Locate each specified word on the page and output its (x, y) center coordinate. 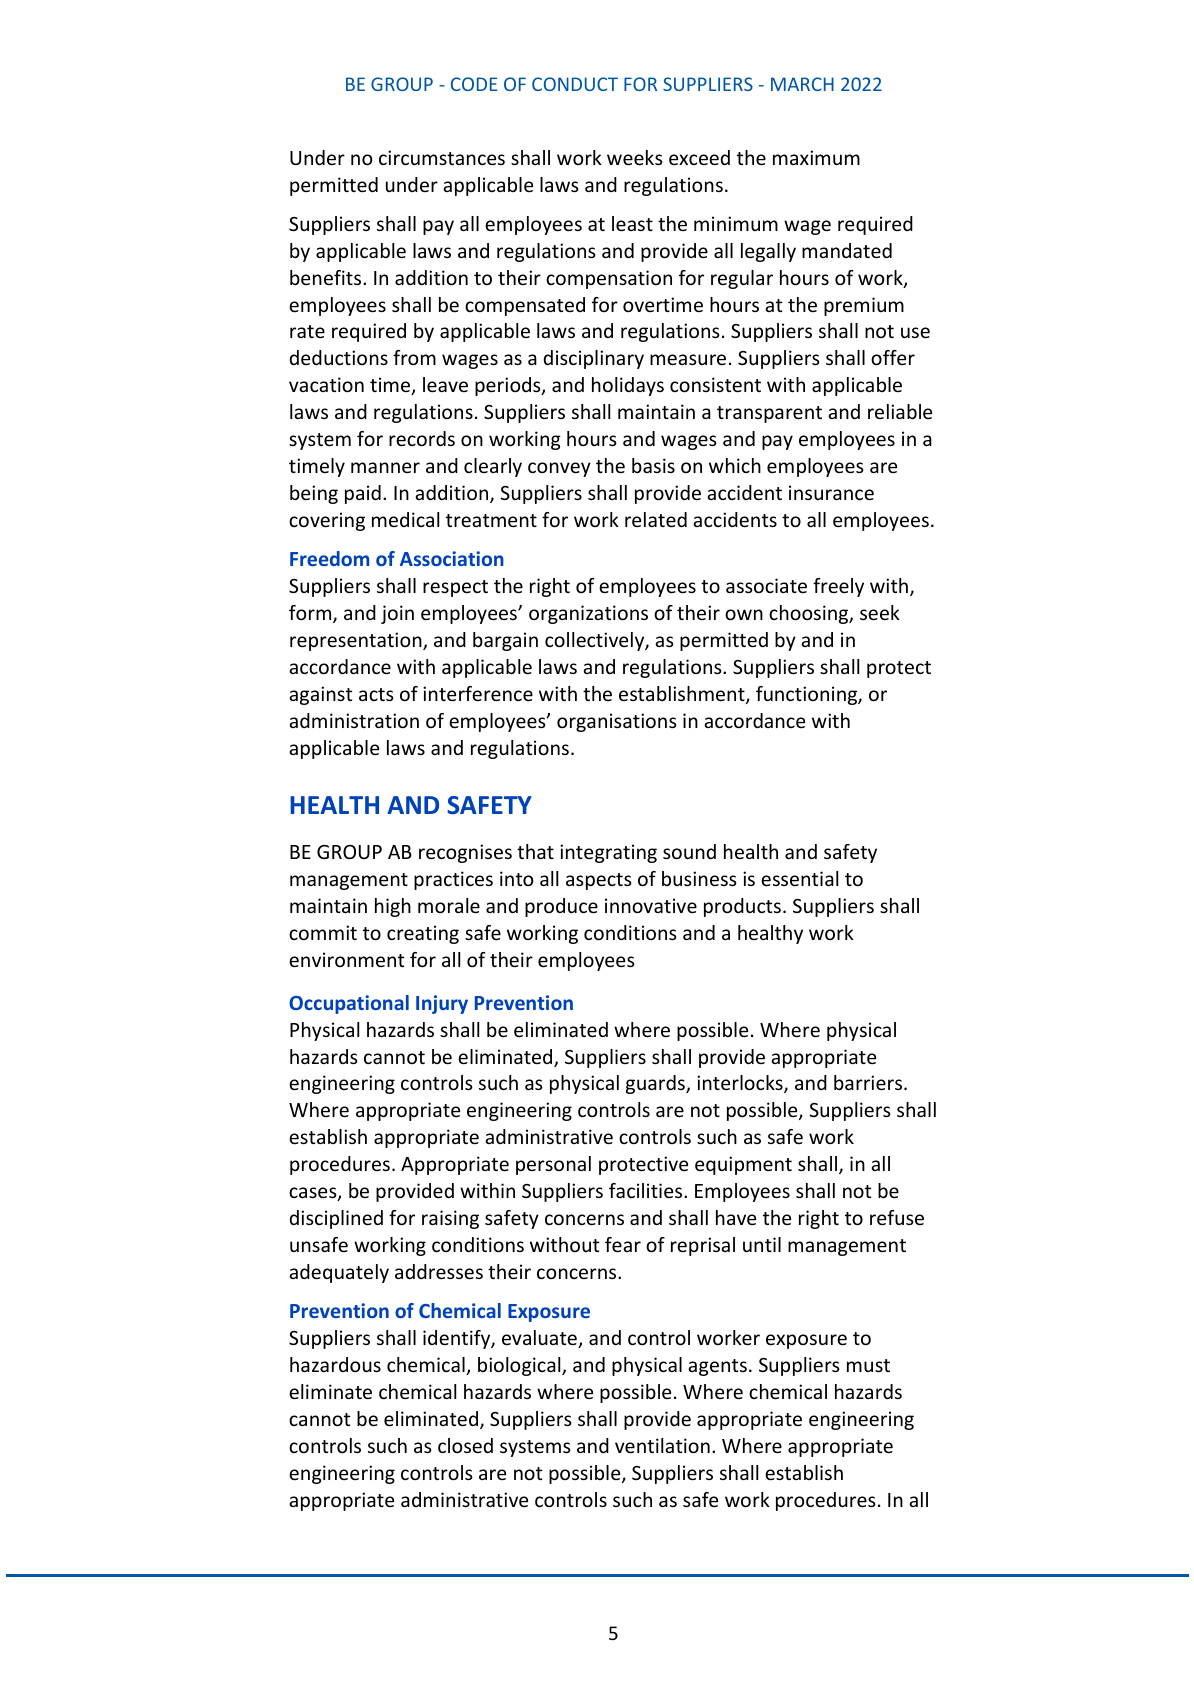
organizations (588, 614)
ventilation (662, 1445)
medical (405, 519)
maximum (816, 157)
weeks (635, 157)
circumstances (442, 157)
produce (561, 907)
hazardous (335, 1364)
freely (838, 587)
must (868, 1365)
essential (799, 878)
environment (346, 959)
